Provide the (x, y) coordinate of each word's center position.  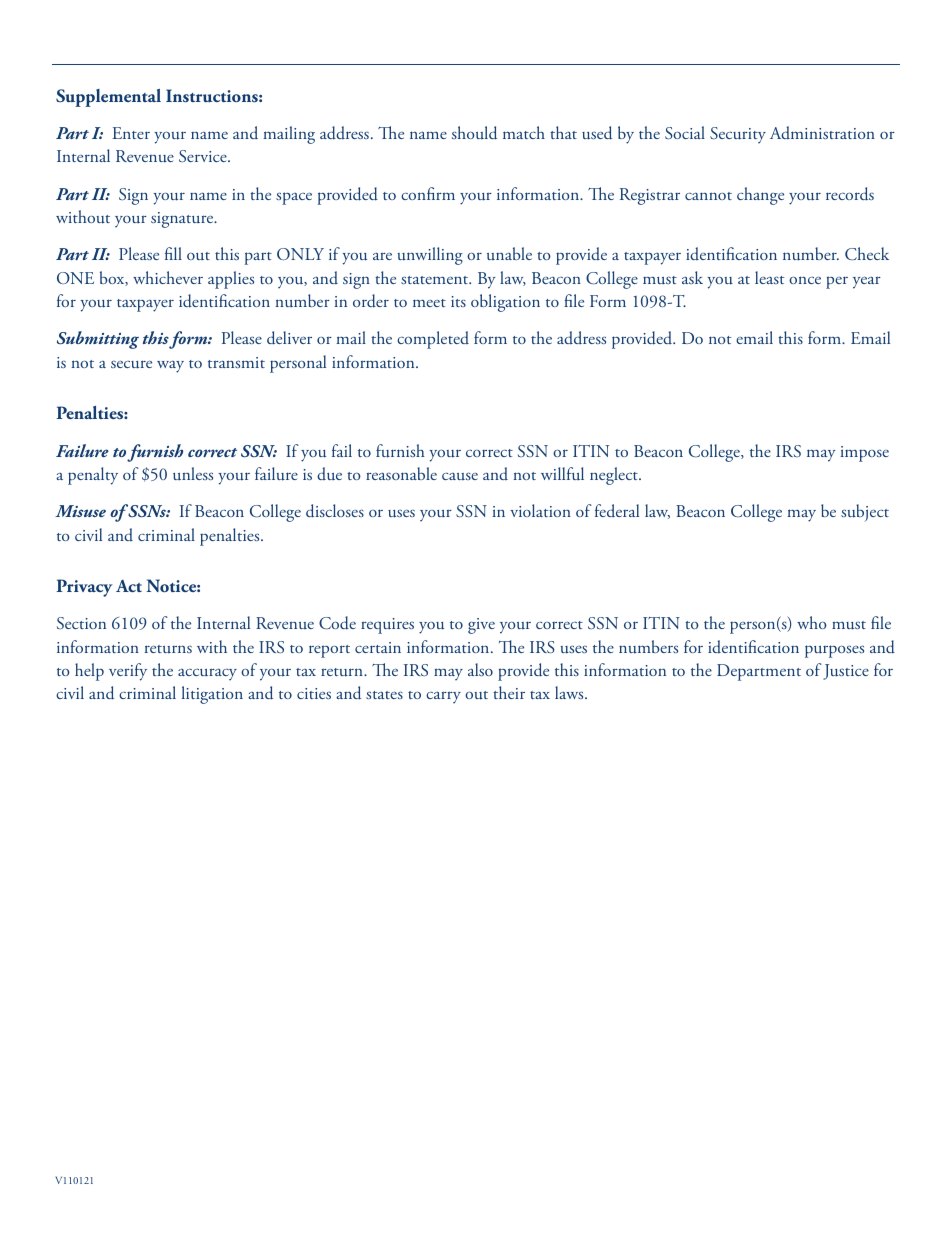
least (769, 277)
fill (173, 253)
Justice (846, 672)
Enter (131, 133)
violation (540, 510)
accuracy (207, 674)
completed (433, 340)
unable (509, 254)
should (474, 133)
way (170, 367)
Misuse (80, 511)
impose (865, 454)
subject (865, 513)
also (480, 669)
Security (738, 135)
